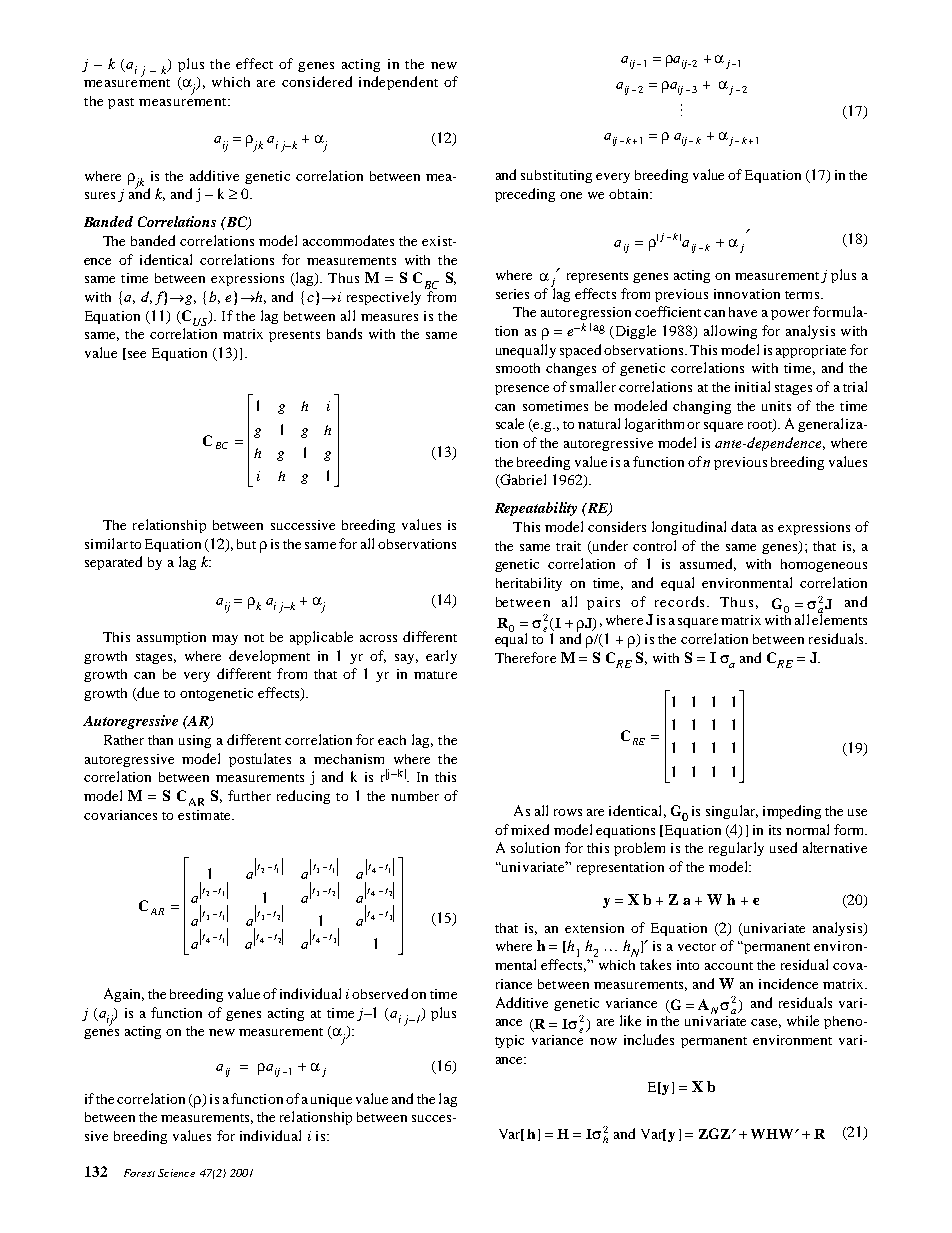 This page has height=1233, width=952. I want to click on unique, so click(331, 1100).
